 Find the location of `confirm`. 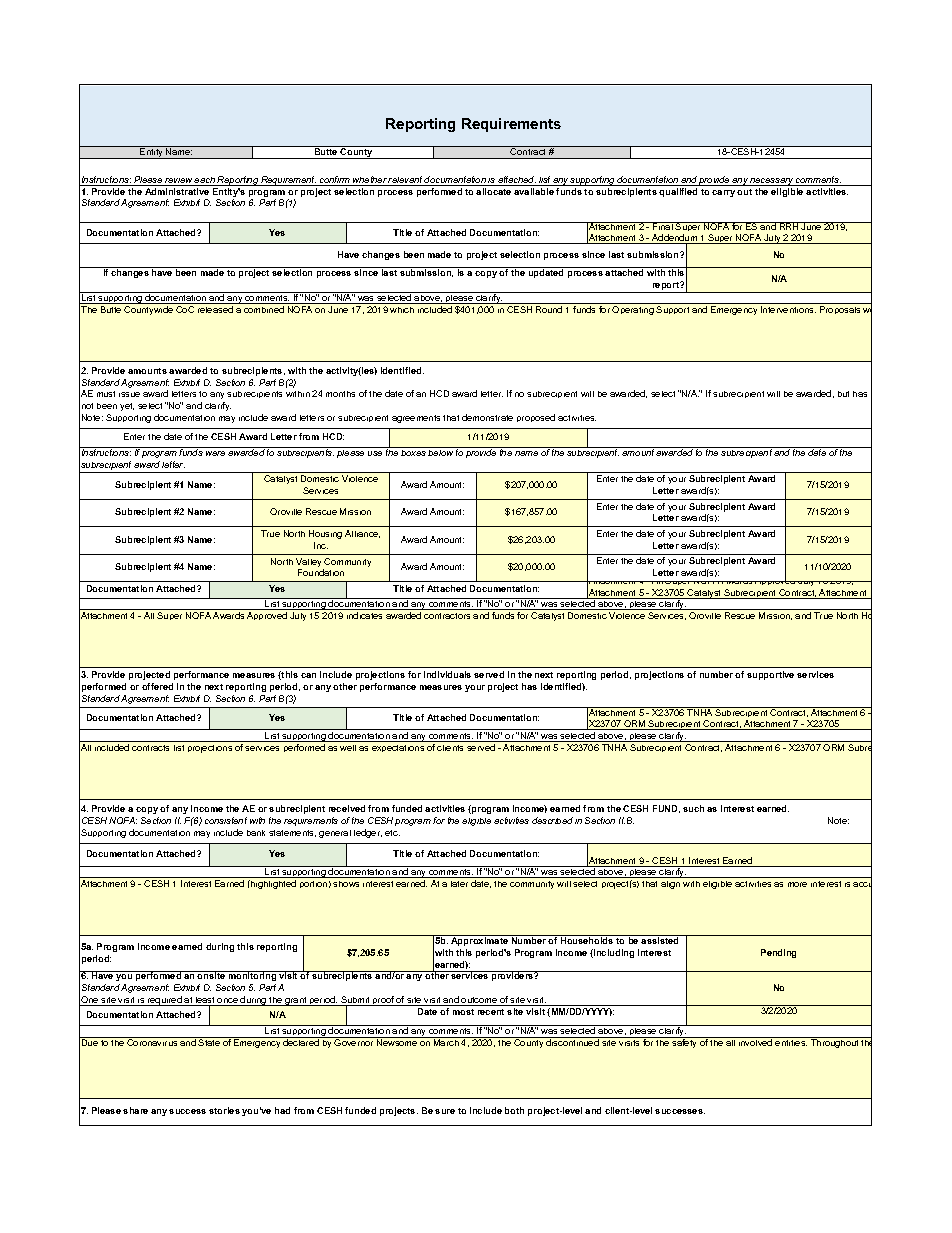

confirm is located at coordinates (335, 181).
